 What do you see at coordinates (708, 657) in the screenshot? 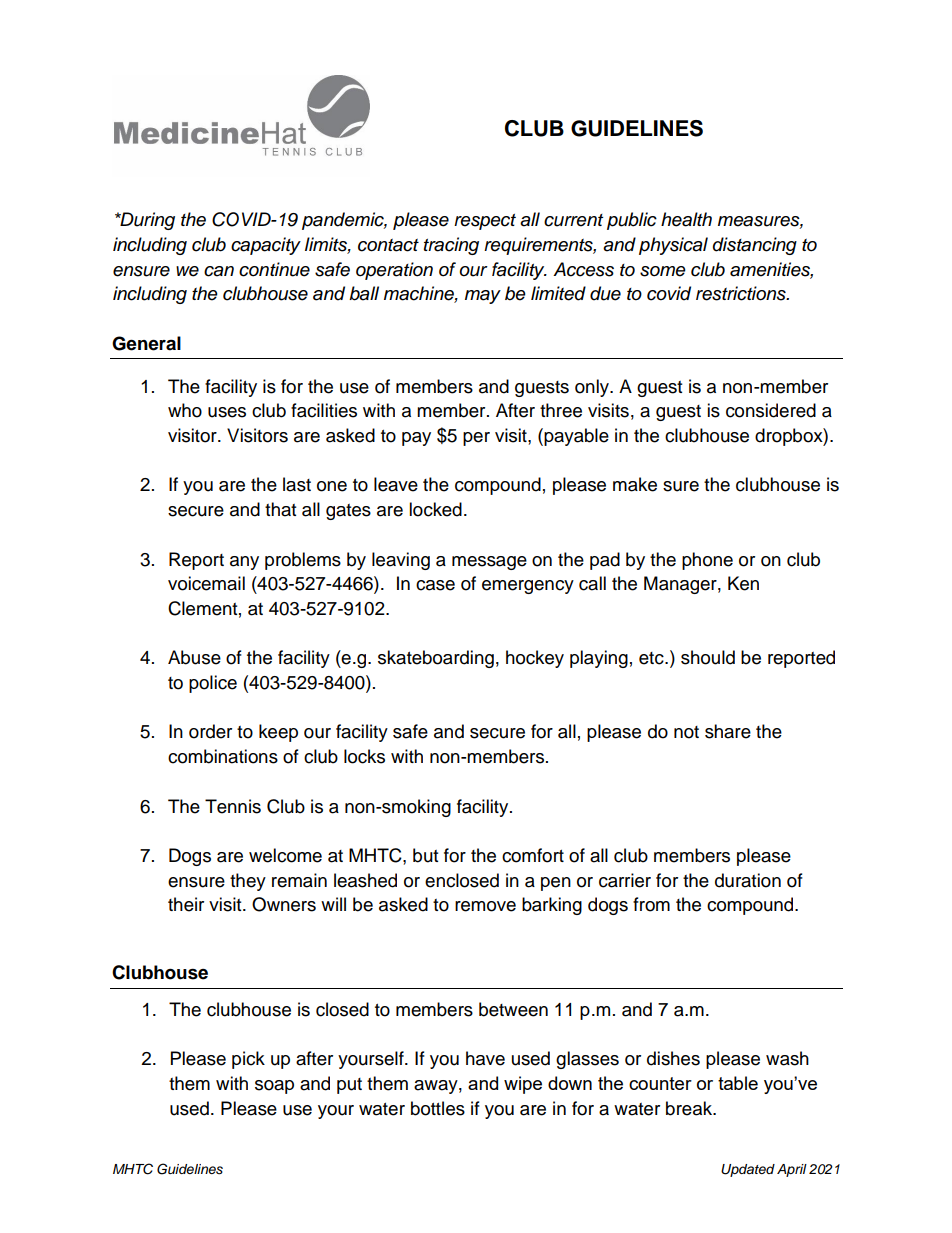
I see `should` at bounding box center [708, 657].
